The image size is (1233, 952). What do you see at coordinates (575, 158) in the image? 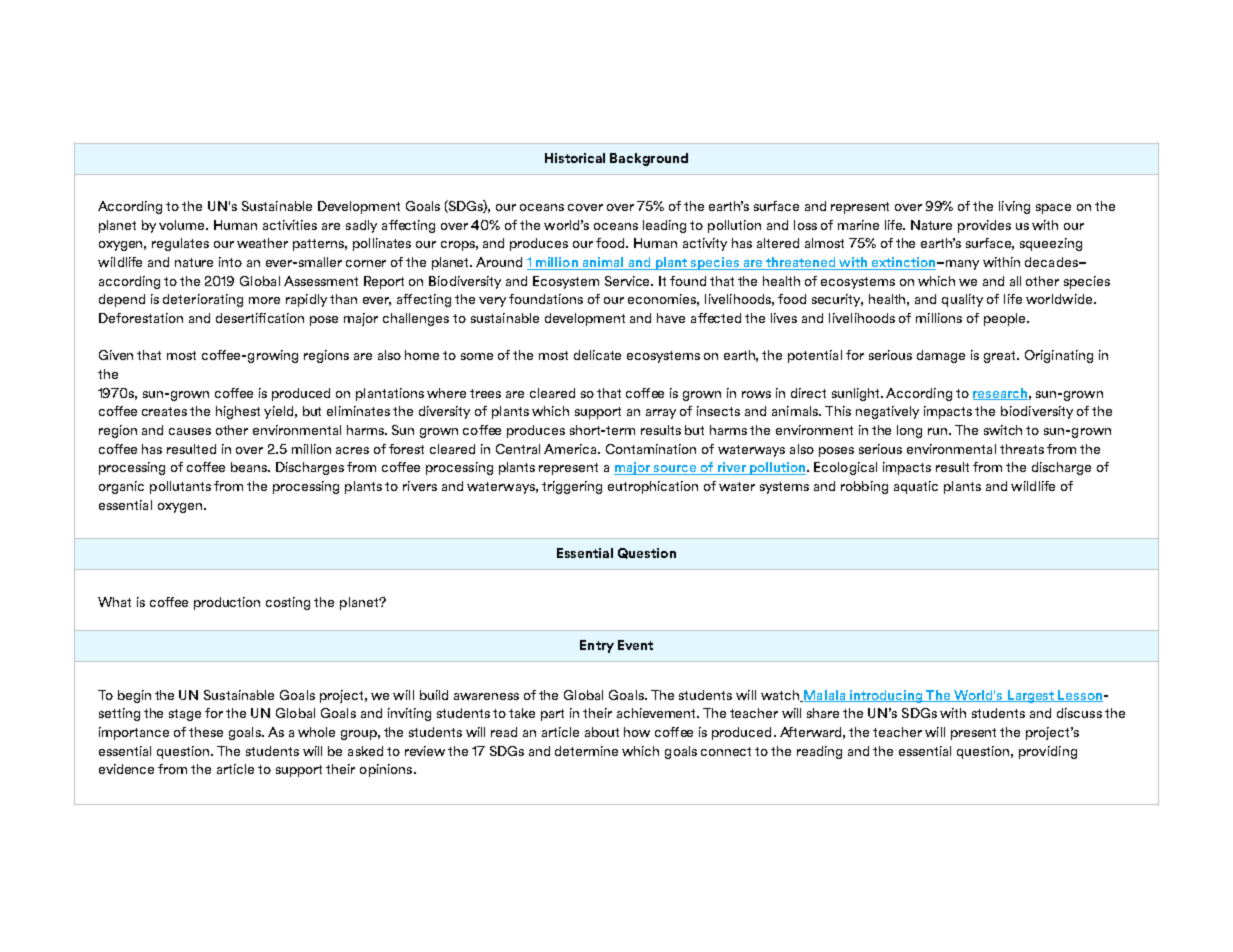
I see `Historical` at bounding box center [575, 158].
